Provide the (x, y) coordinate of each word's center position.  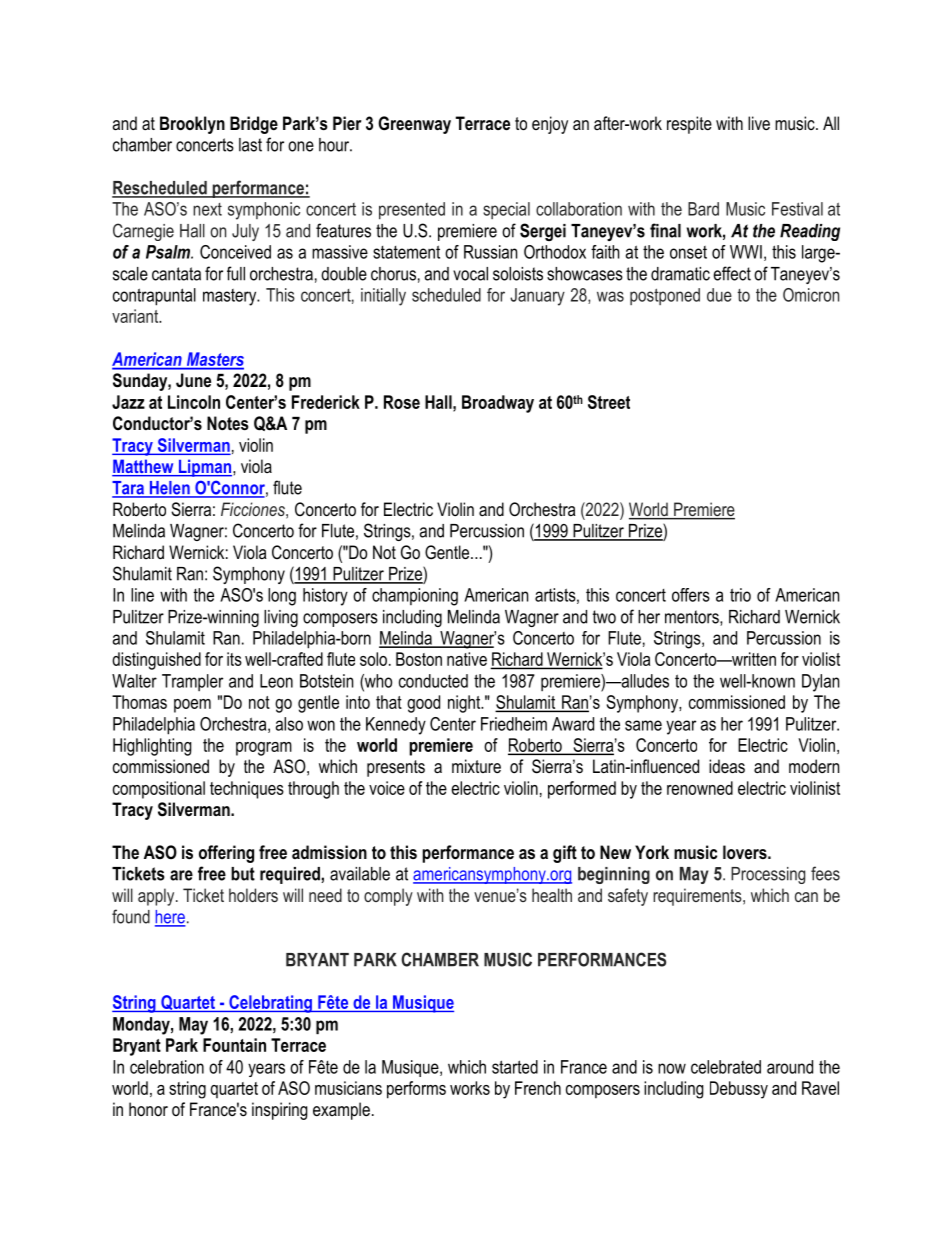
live (759, 123)
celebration (167, 1067)
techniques (247, 790)
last (250, 145)
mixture (476, 766)
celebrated (726, 1067)
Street (609, 402)
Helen (169, 489)
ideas (727, 766)
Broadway (498, 404)
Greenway (414, 125)
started (515, 1067)
